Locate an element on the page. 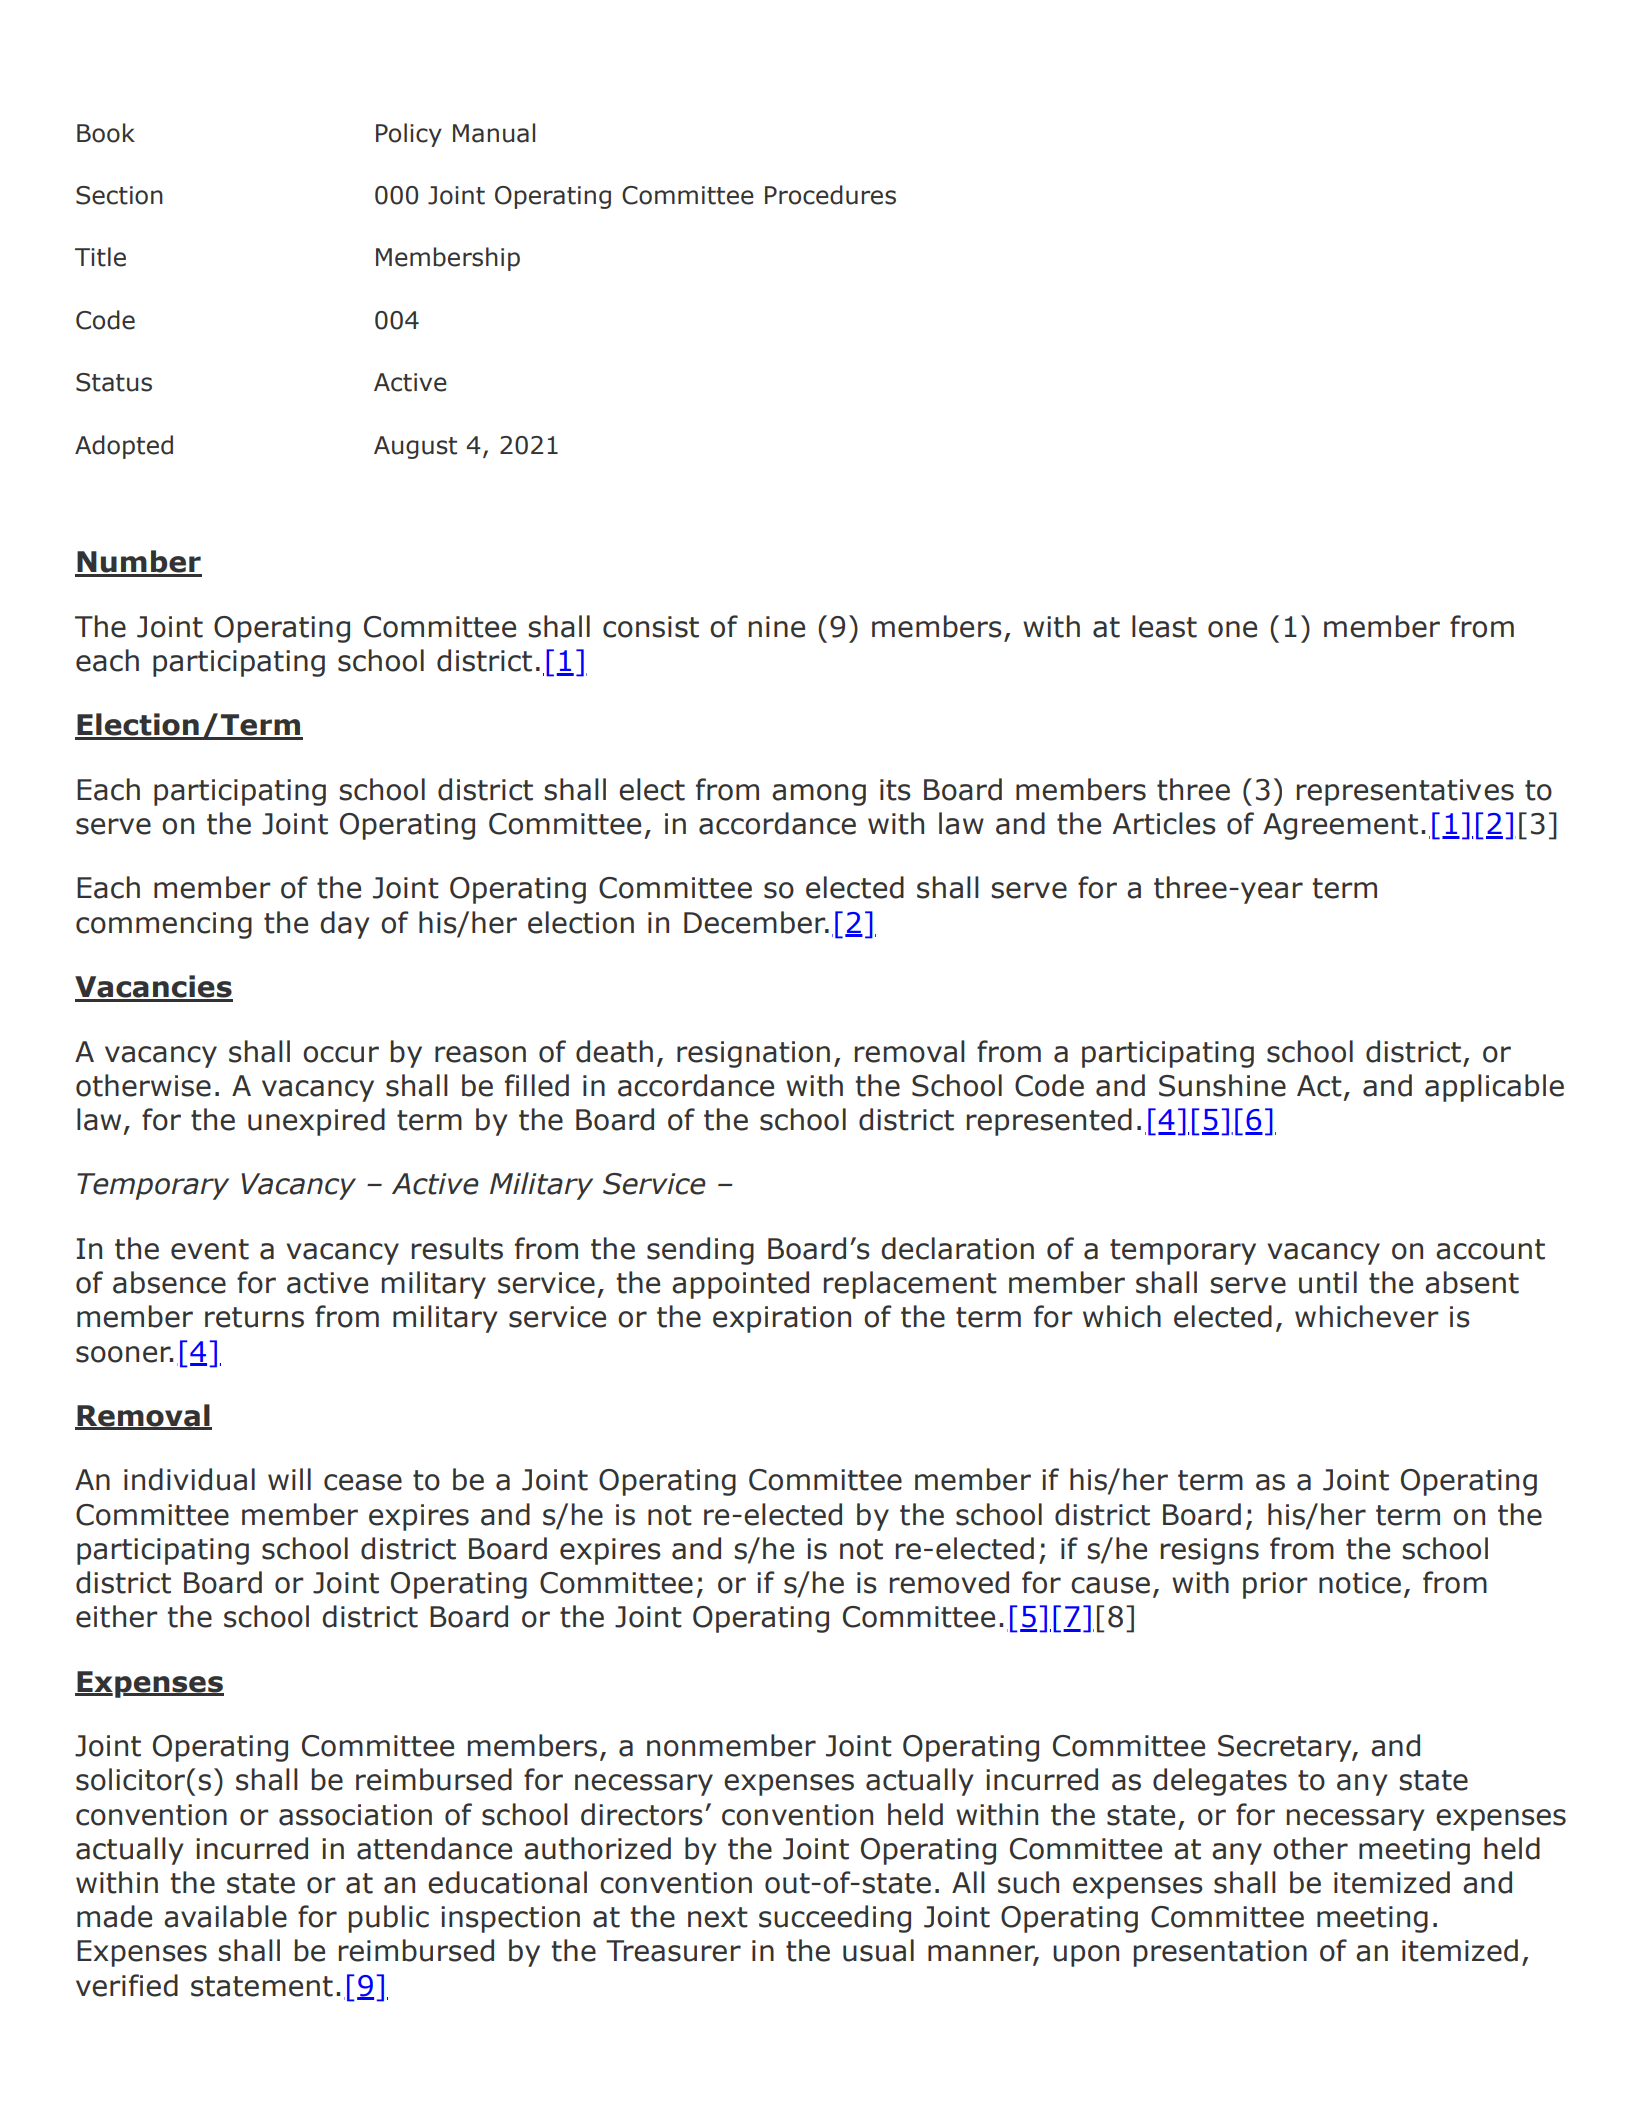 The width and height of the document is (1641, 2124). Section is located at coordinates (119, 195).
